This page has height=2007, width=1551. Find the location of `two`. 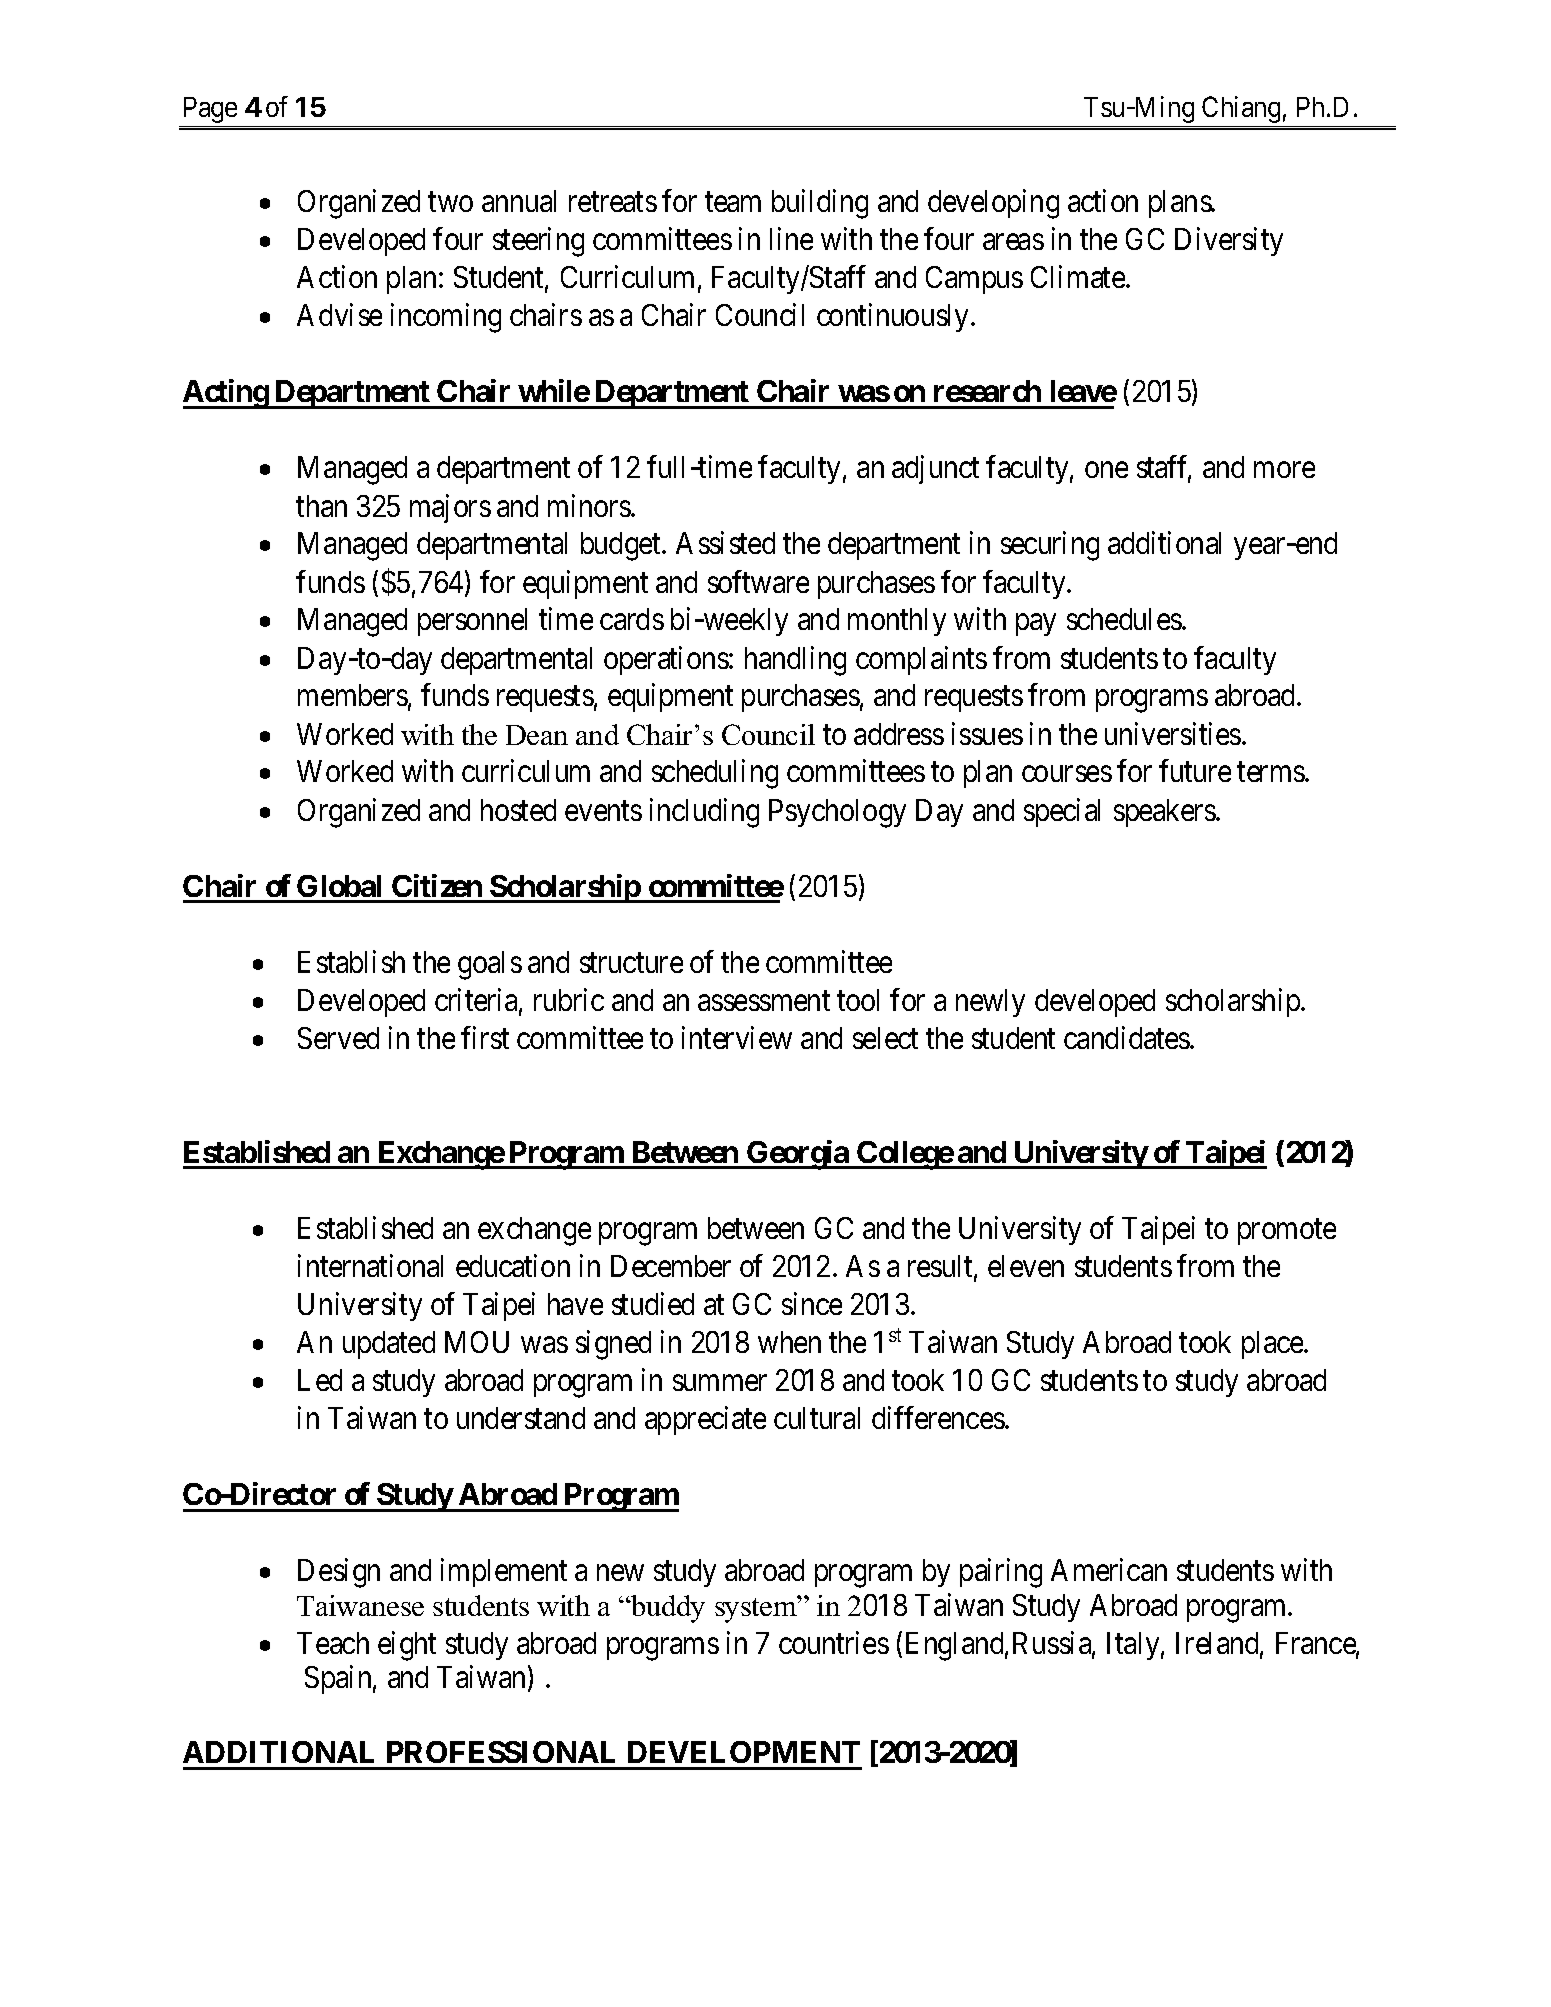

two is located at coordinates (450, 202).
